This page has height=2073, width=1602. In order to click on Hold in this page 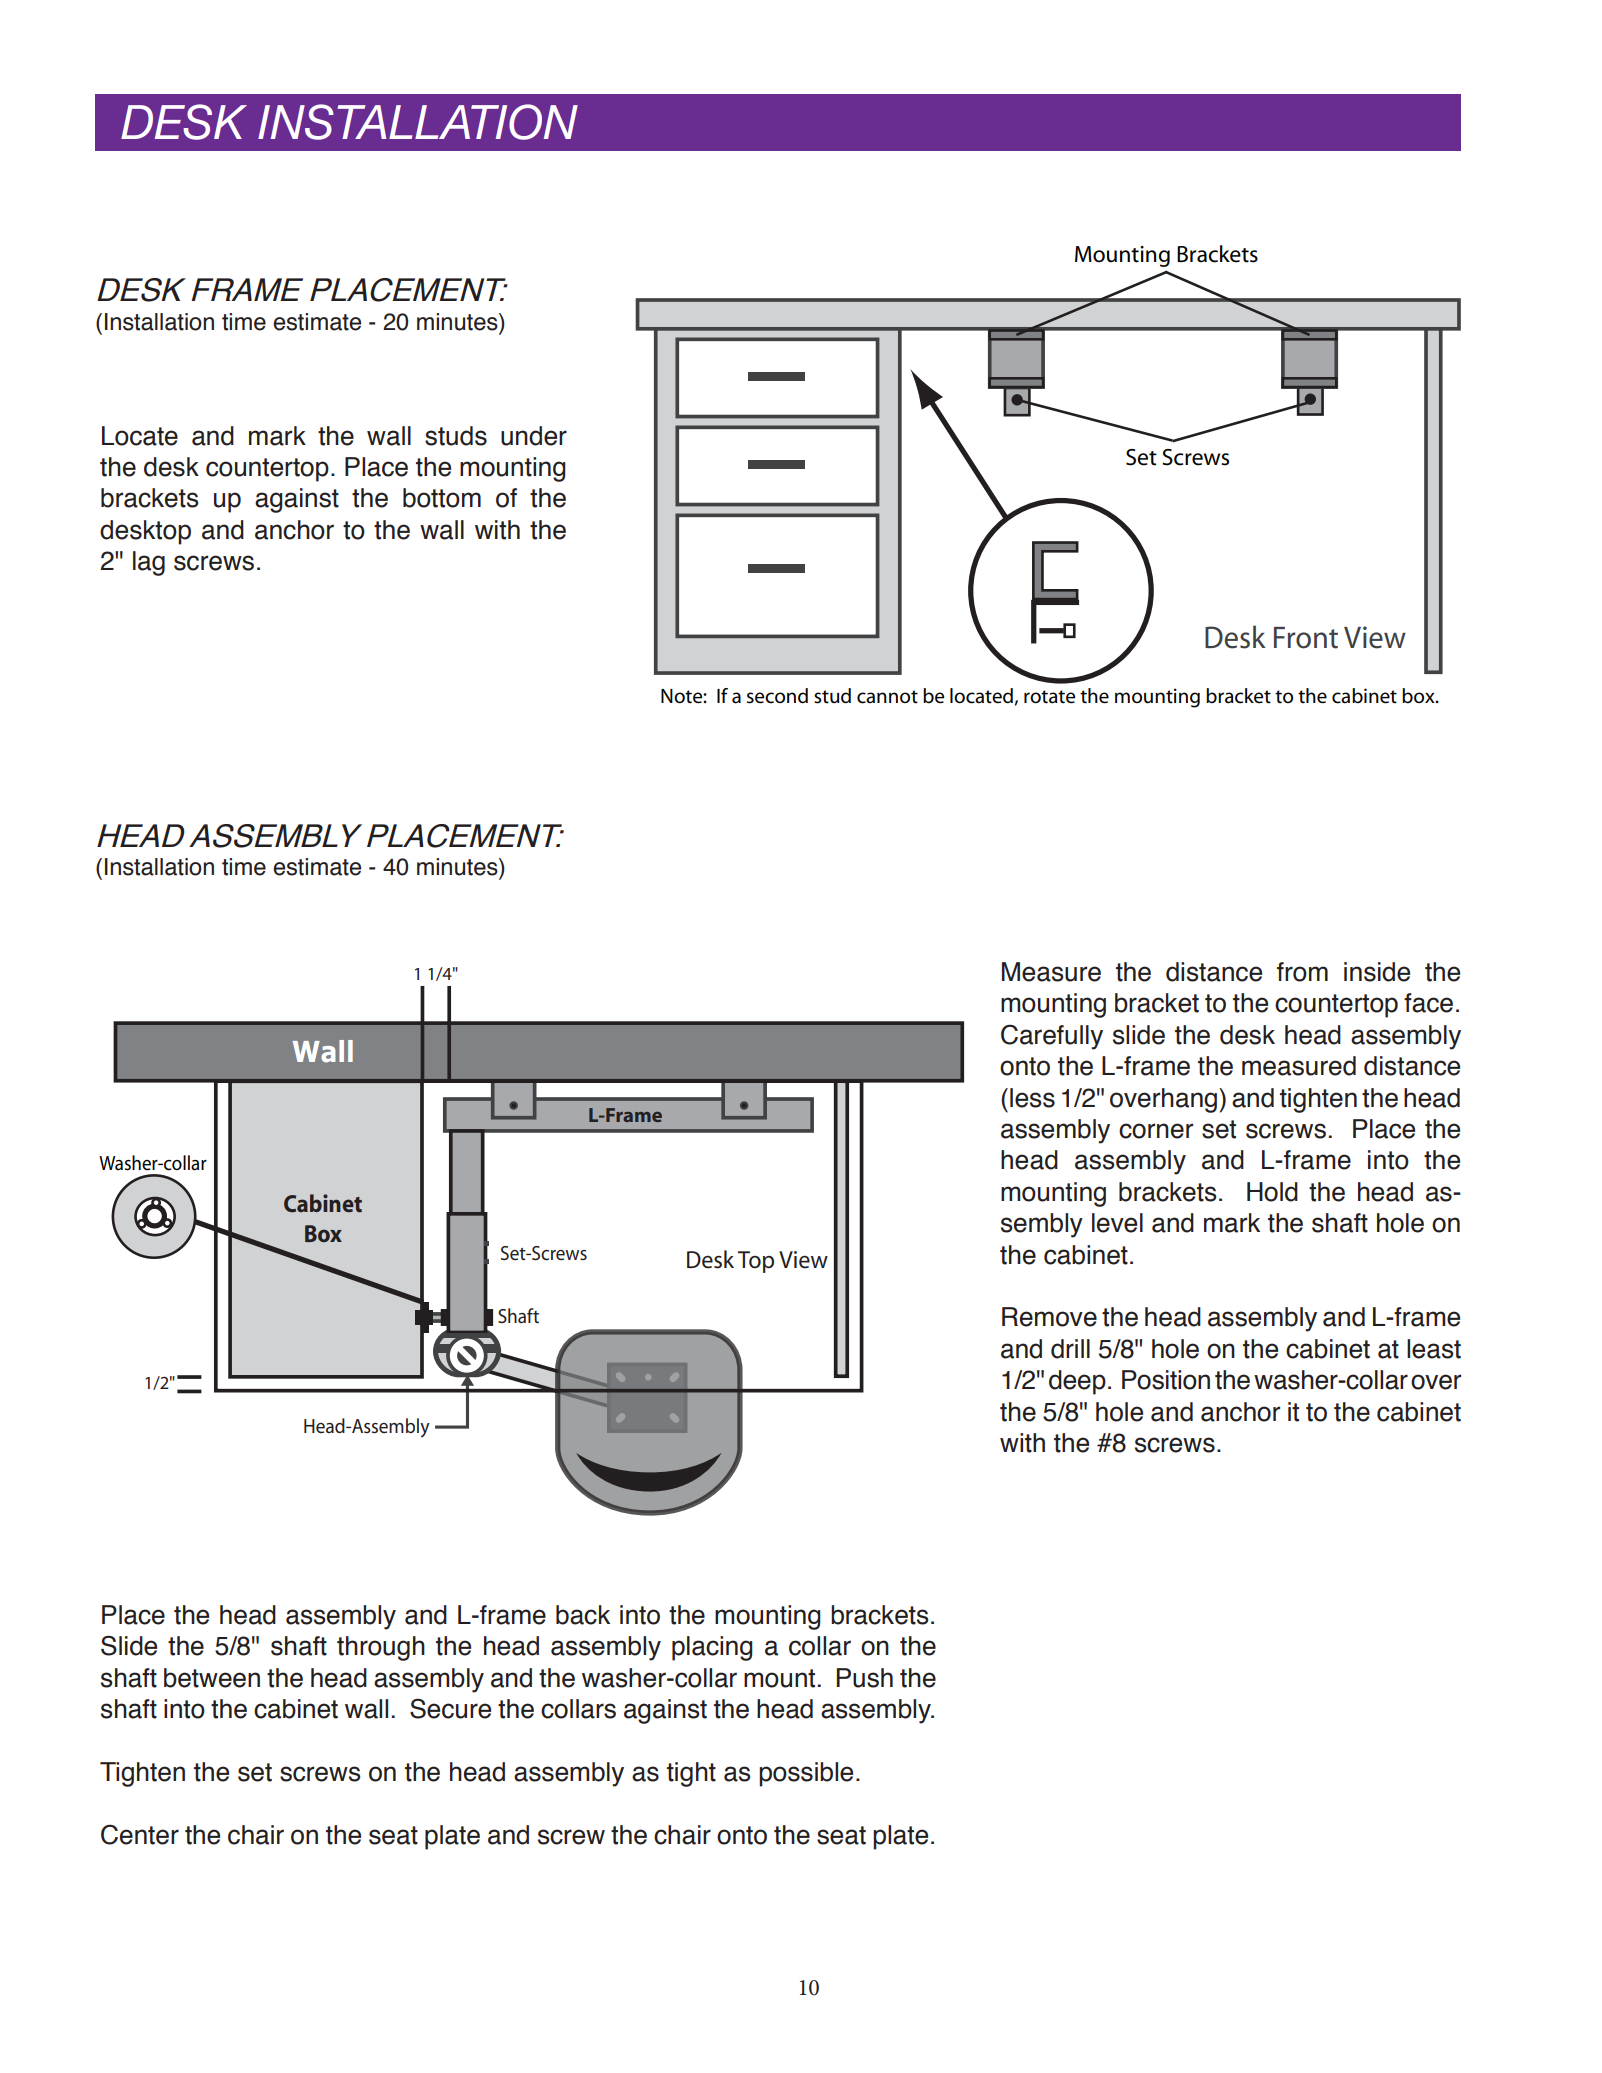, I will do `click(1272, 1192)`.
